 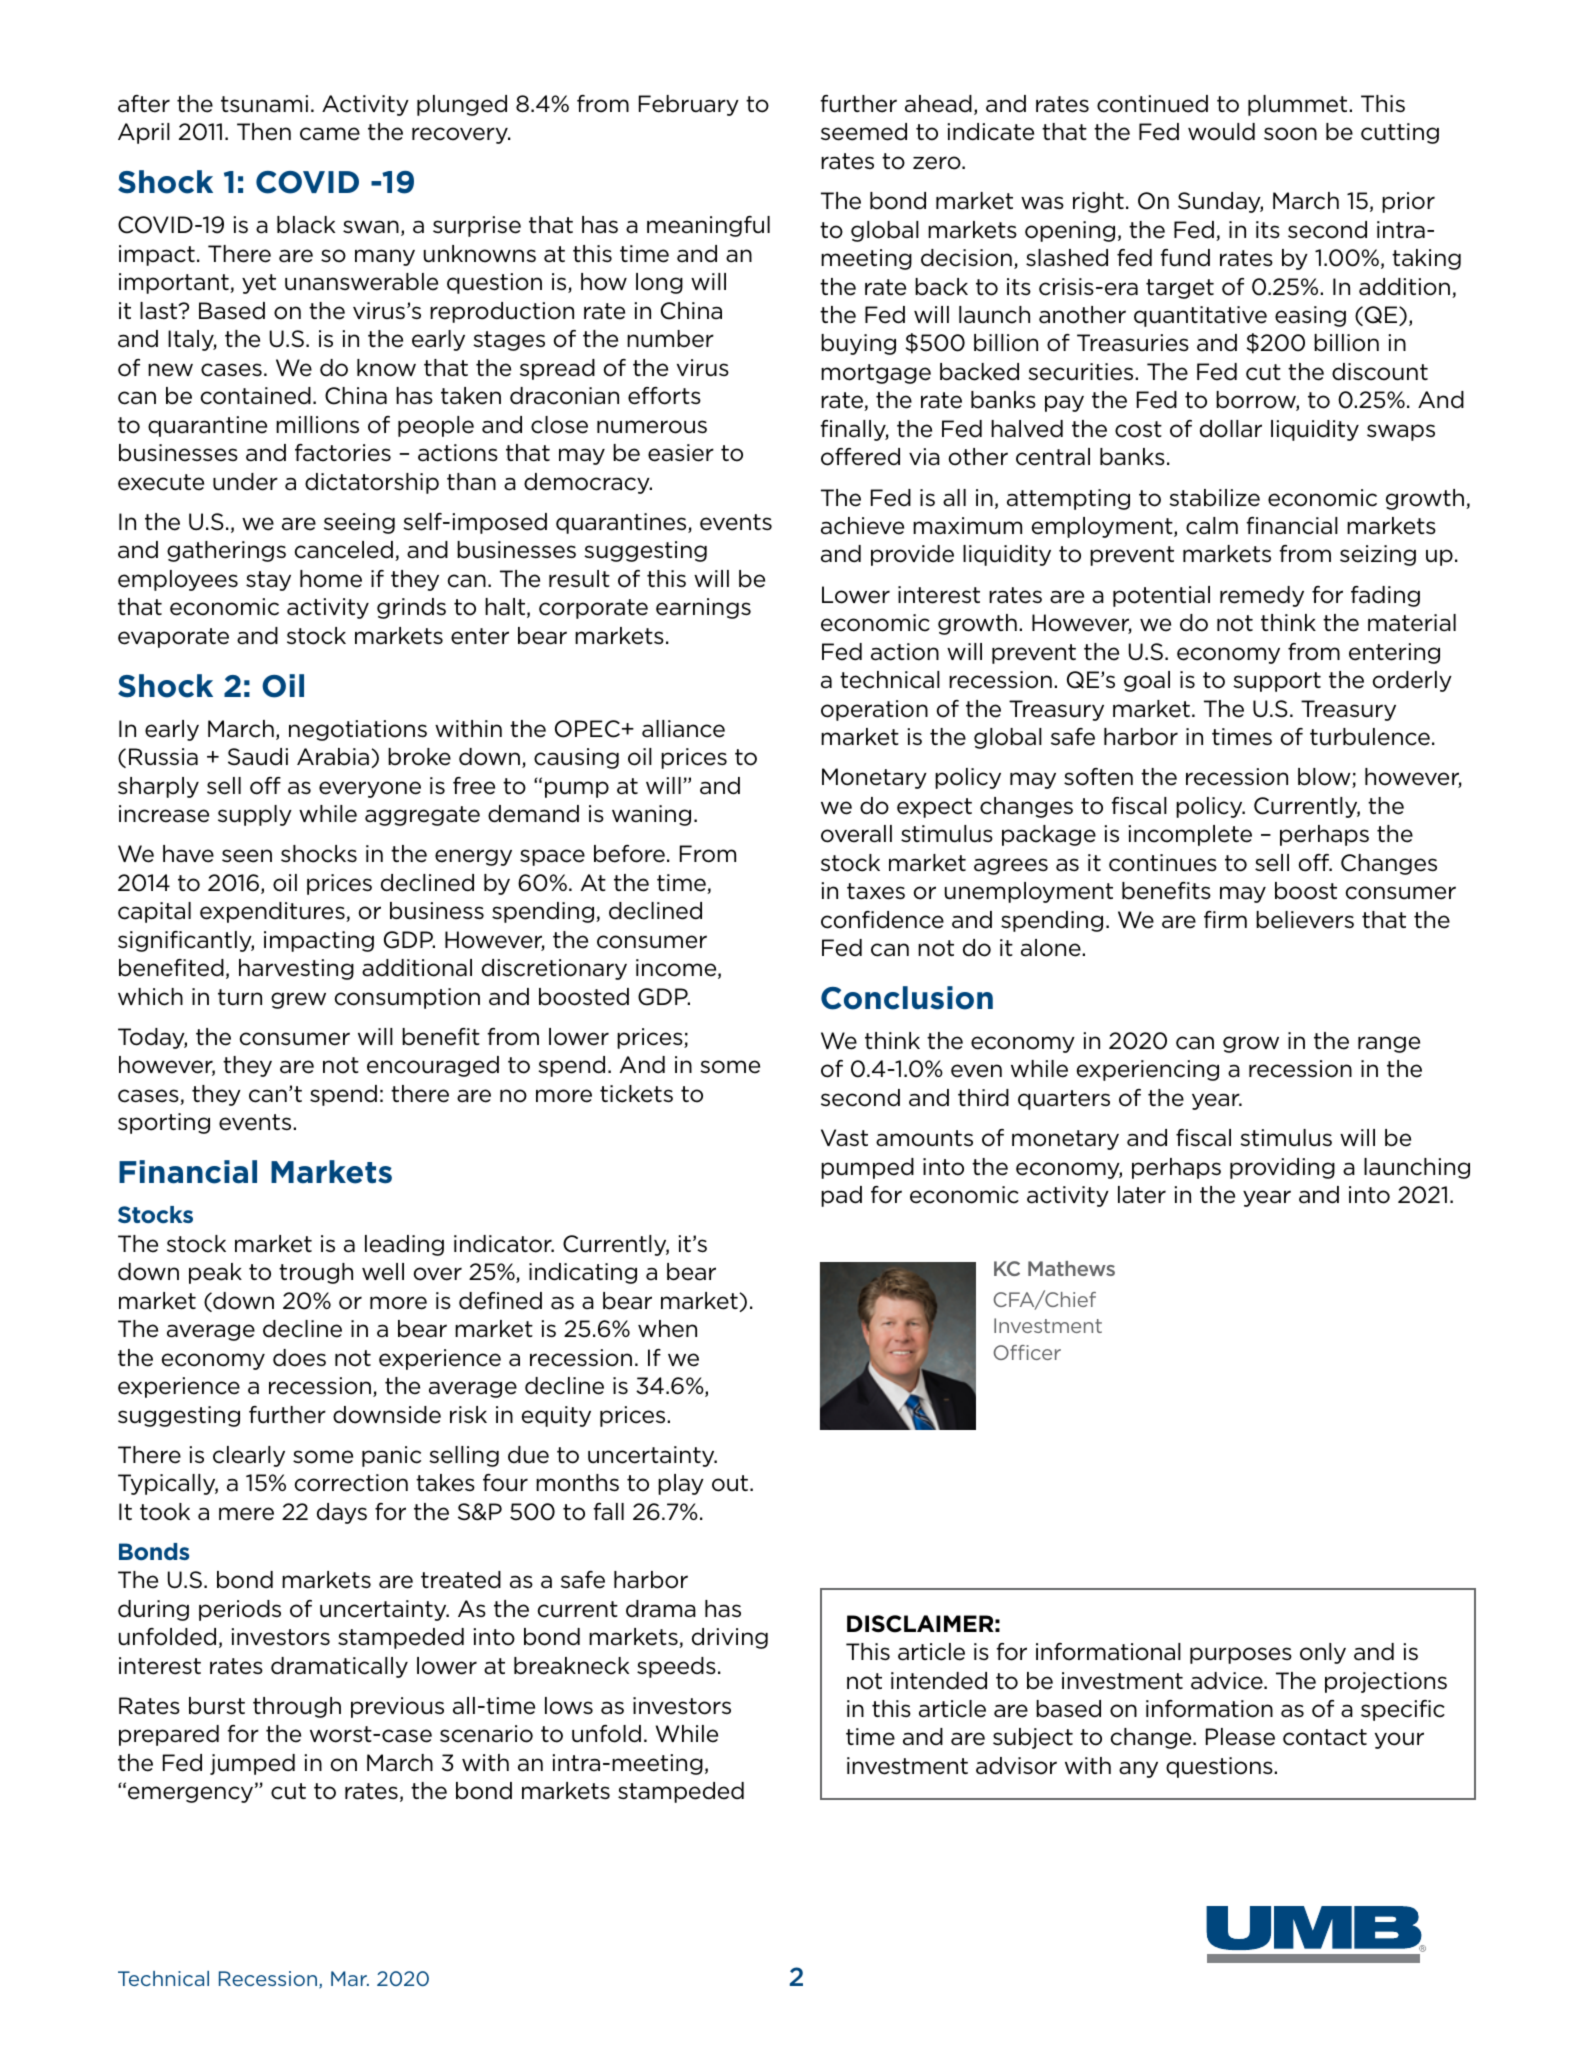 I want to click on seemed, so click(x=864, y=132).
